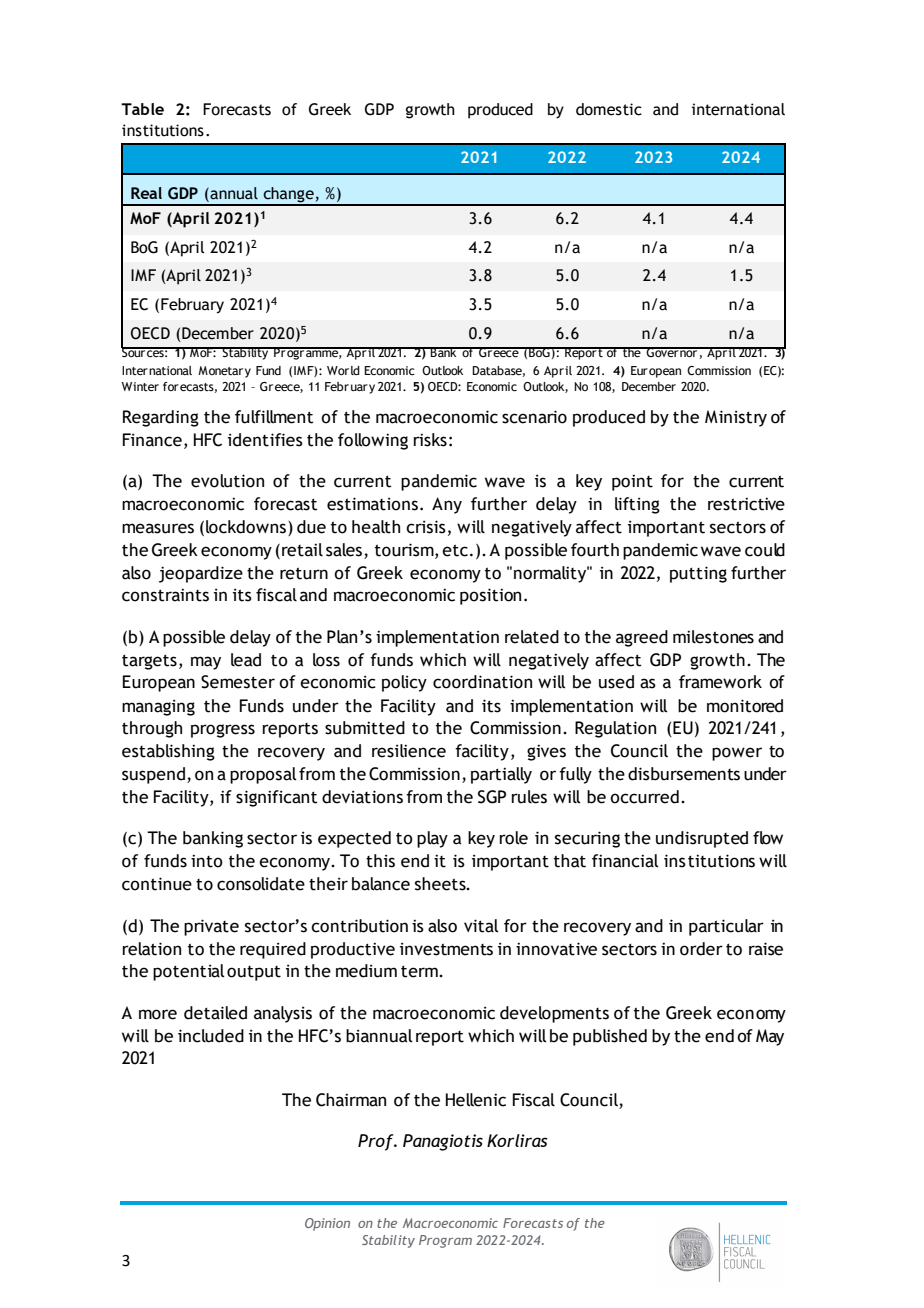 The width and height of the screenshot is (924, 1308). Describe the element at coordinates (609, 109) in the screenshot. I see `domestic` at that location.
